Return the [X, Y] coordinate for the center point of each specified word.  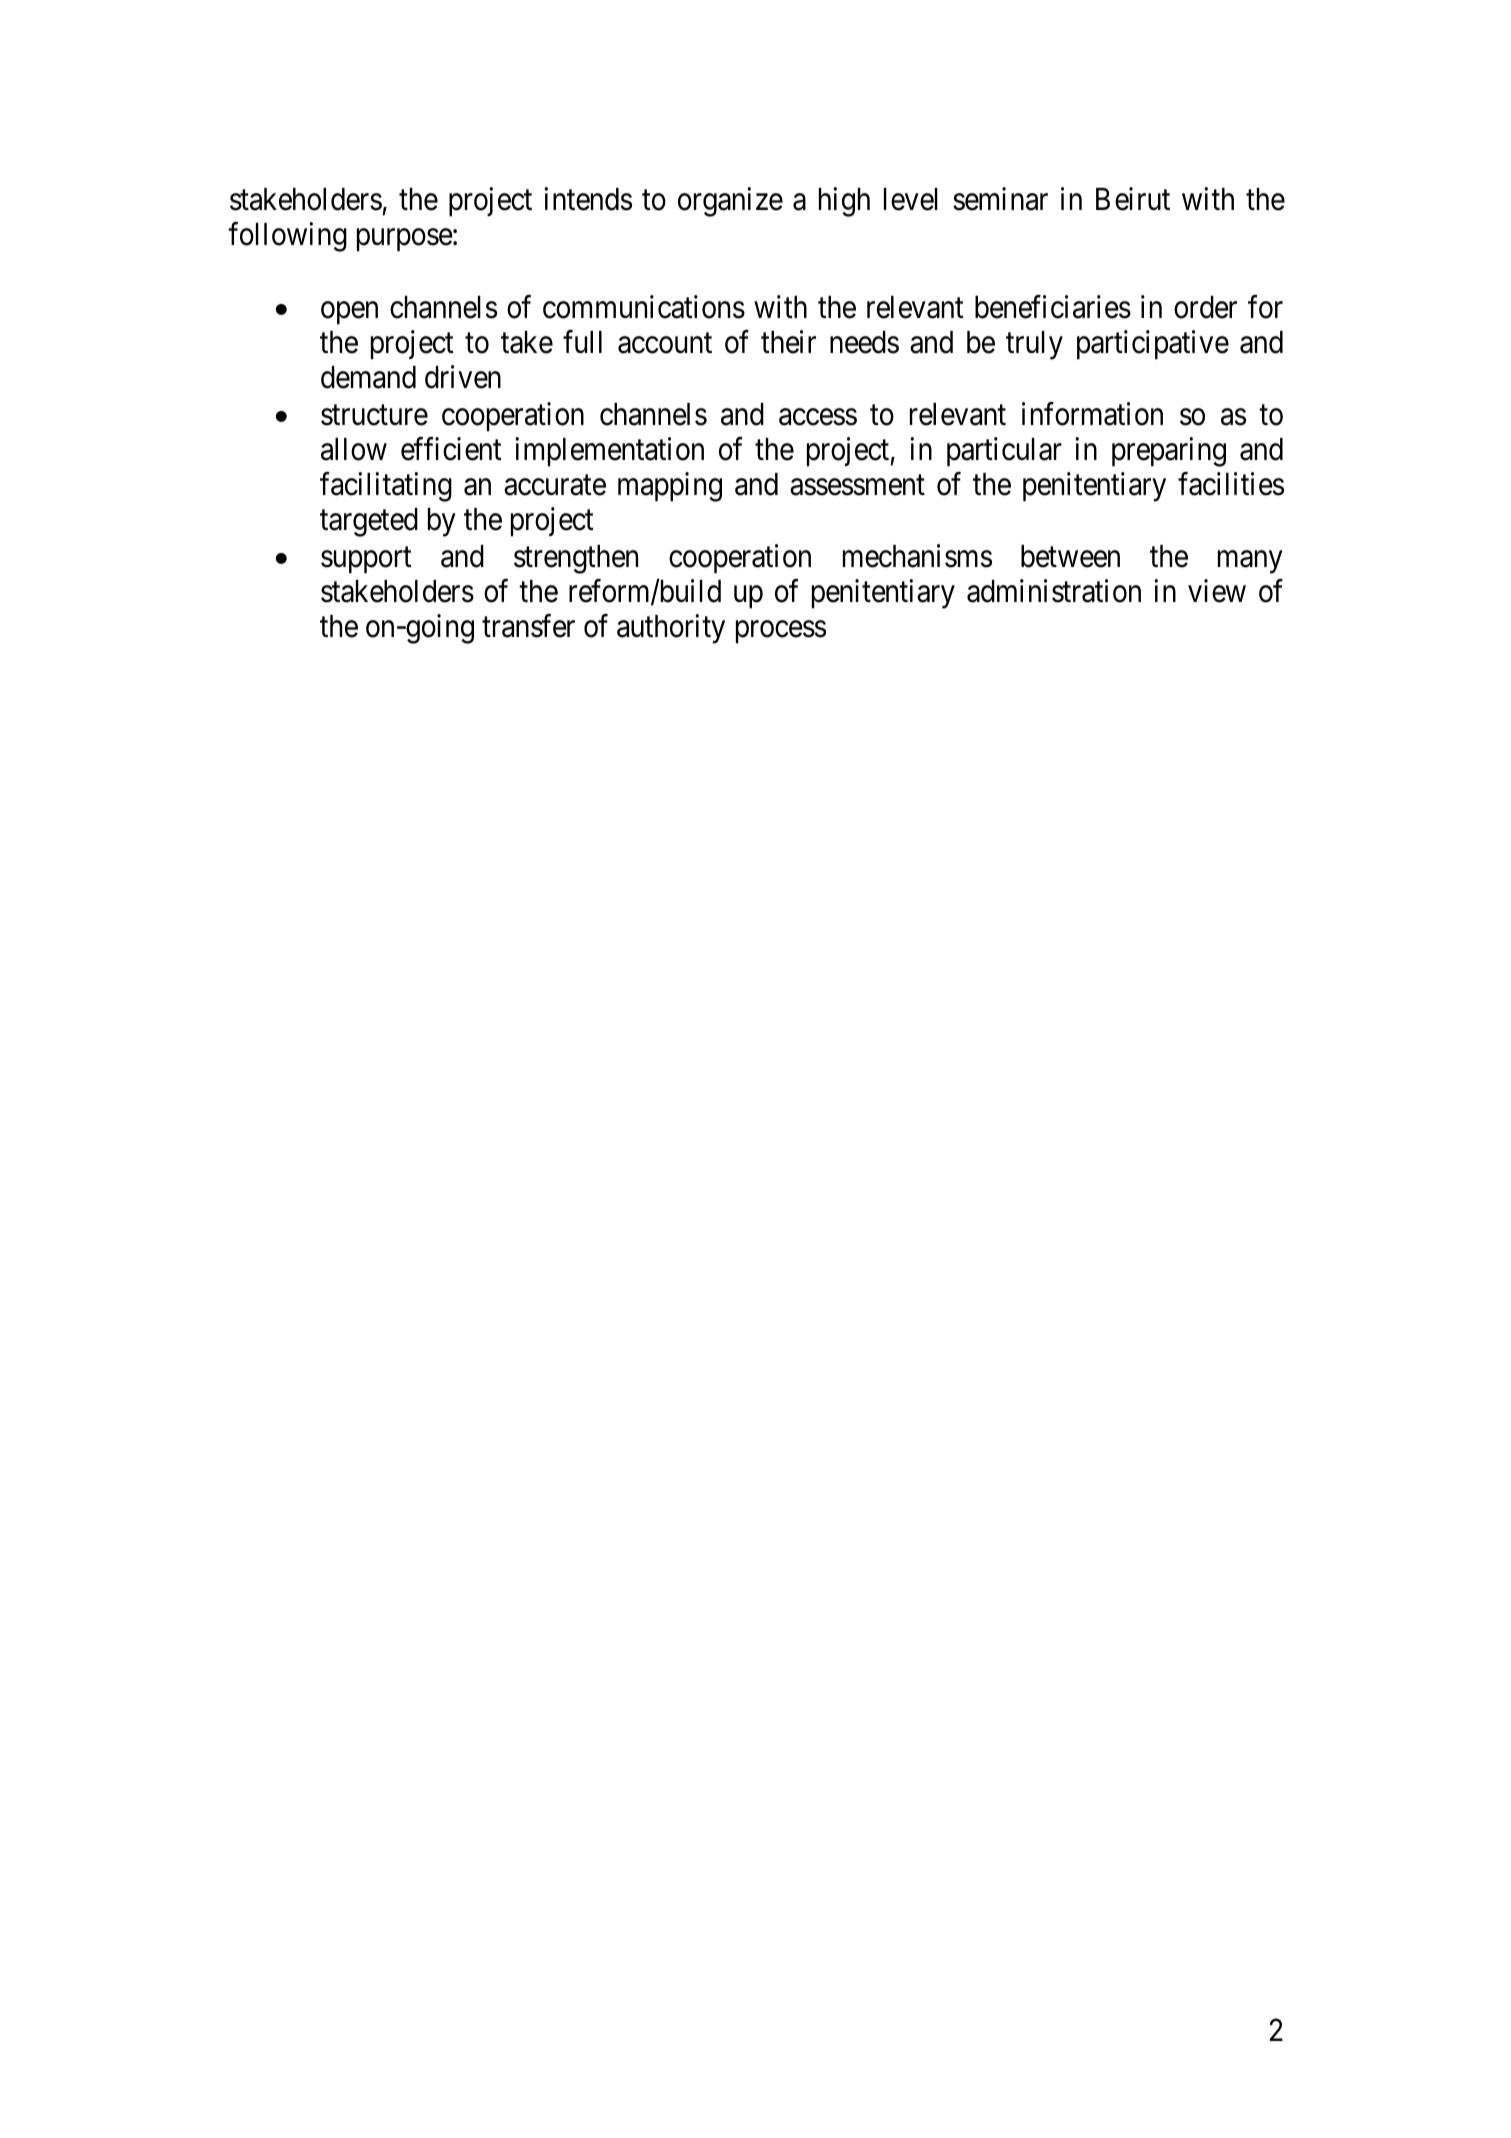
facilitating [386, 487]
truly [1034, 345]
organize [730, 202]
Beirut [1133, 199]
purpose [405, 240]
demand [368, 377]
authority [671, 629]
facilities [1231, 484]
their [788, 342]
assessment [857, 485]
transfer [528, 626]
